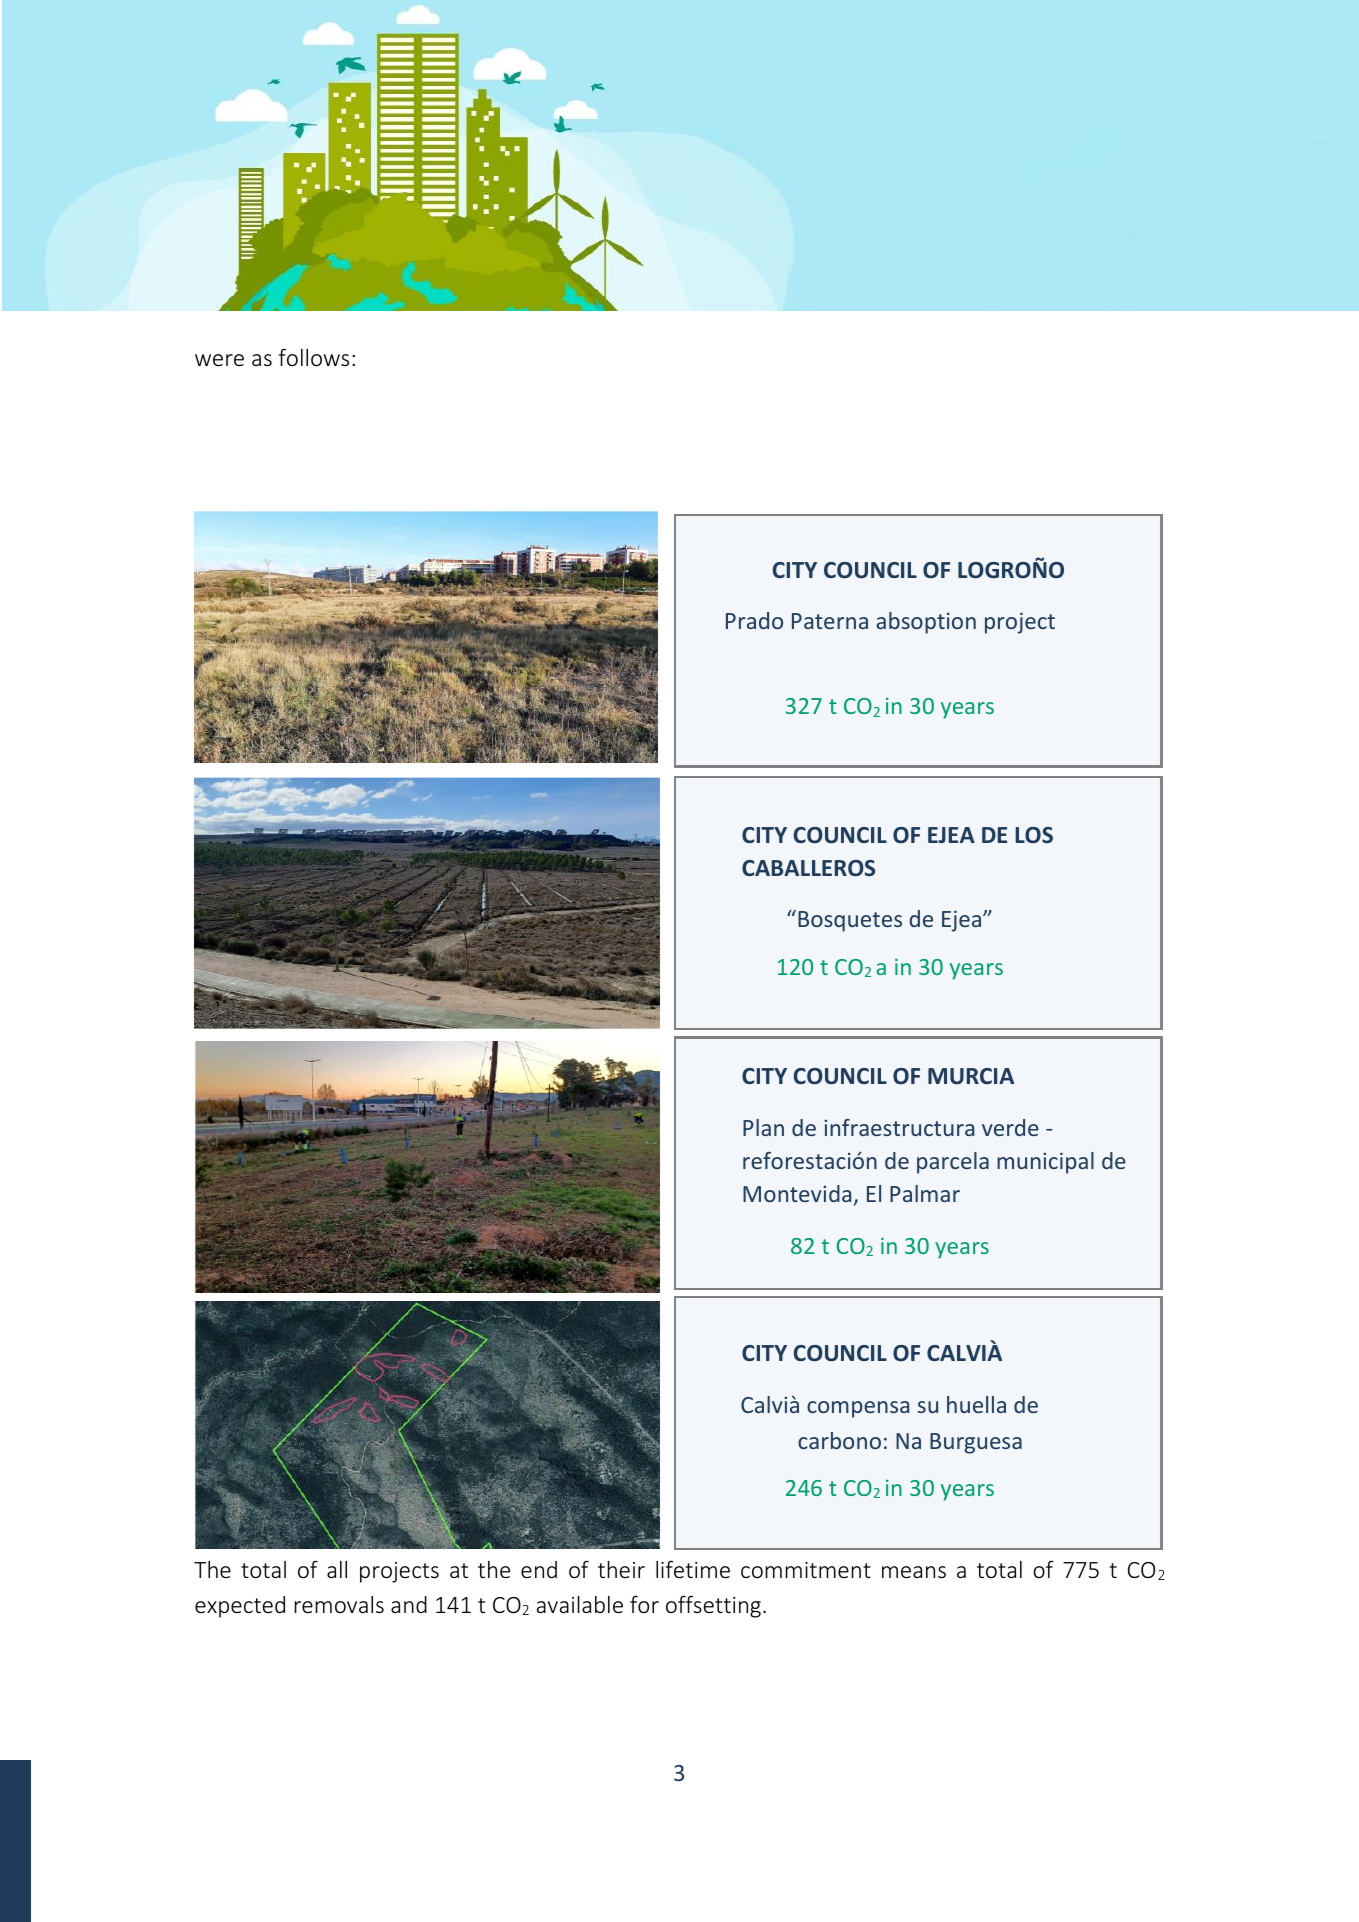 The width and height of the screenshot is (1359, 1922). What do you see at coordinates (1034, 835) in the screenshot?
I see `LOS` at bounding box center [1034, 835].
